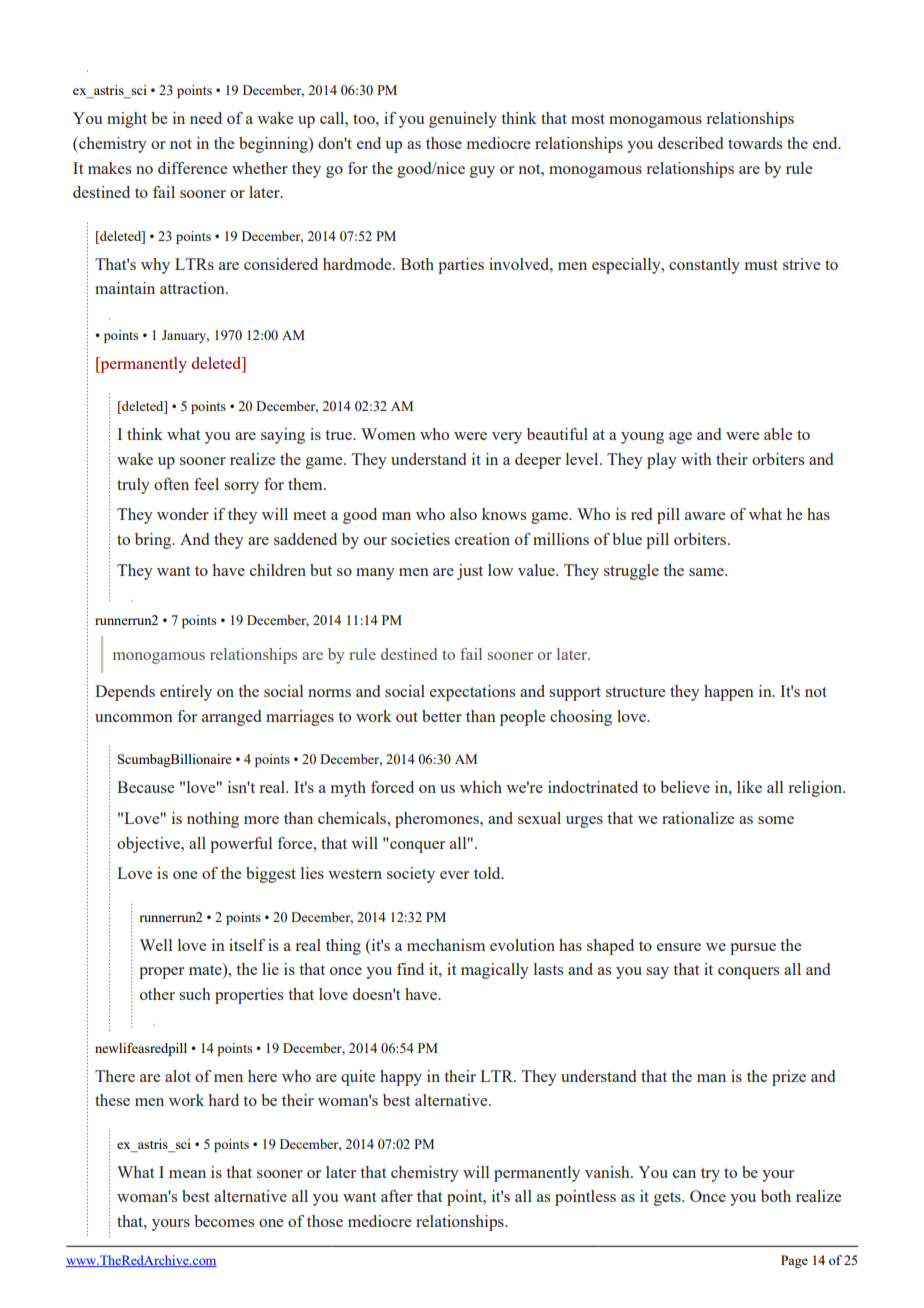 Image resolution: width=924 pixels, height=1308 pixels. What do you see at coordinates (145, 787) in the screenshot?
I see `Because` at bounding box center [145, 787].
